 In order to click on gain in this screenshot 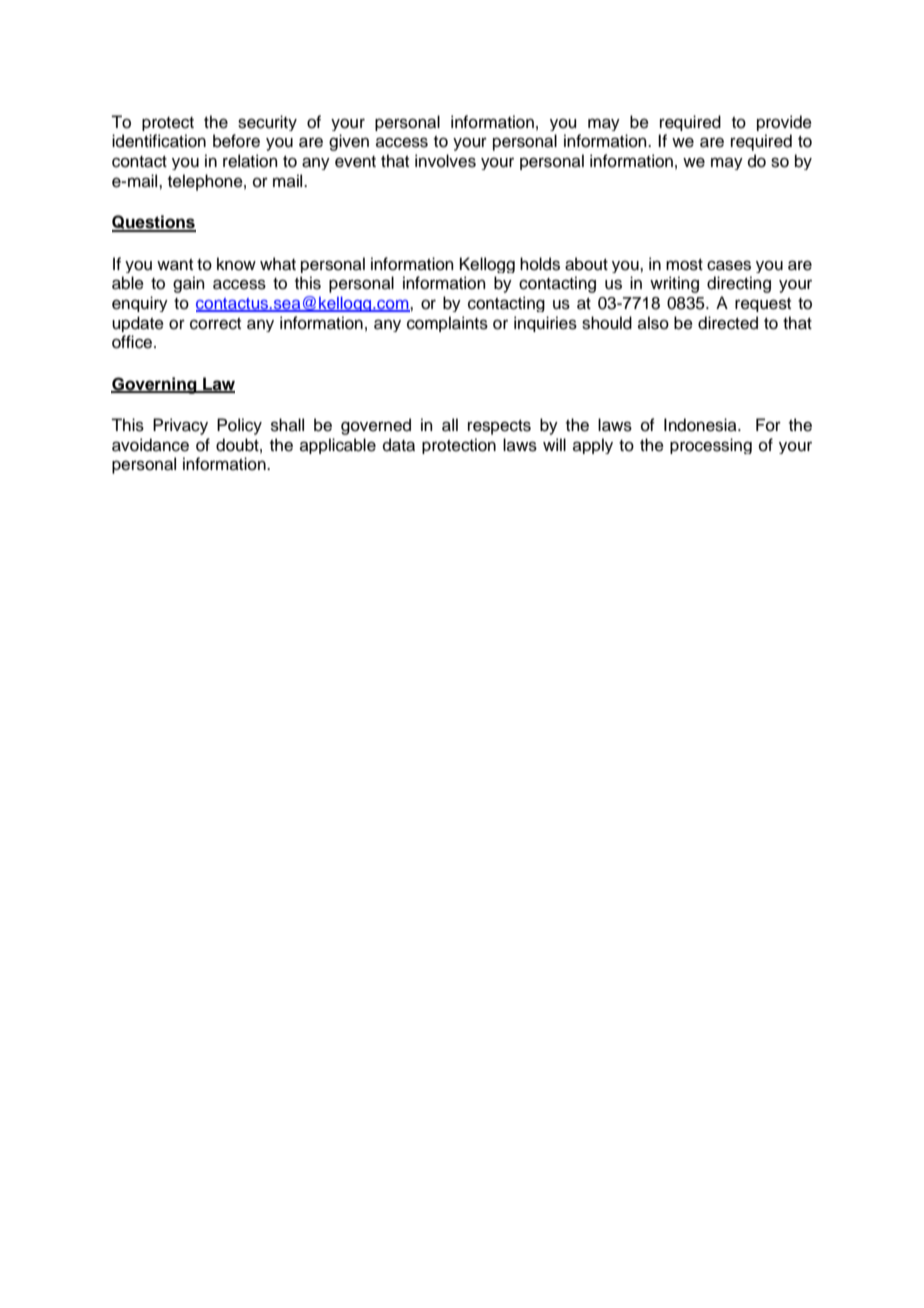, I will do `click(189, 284)`.
